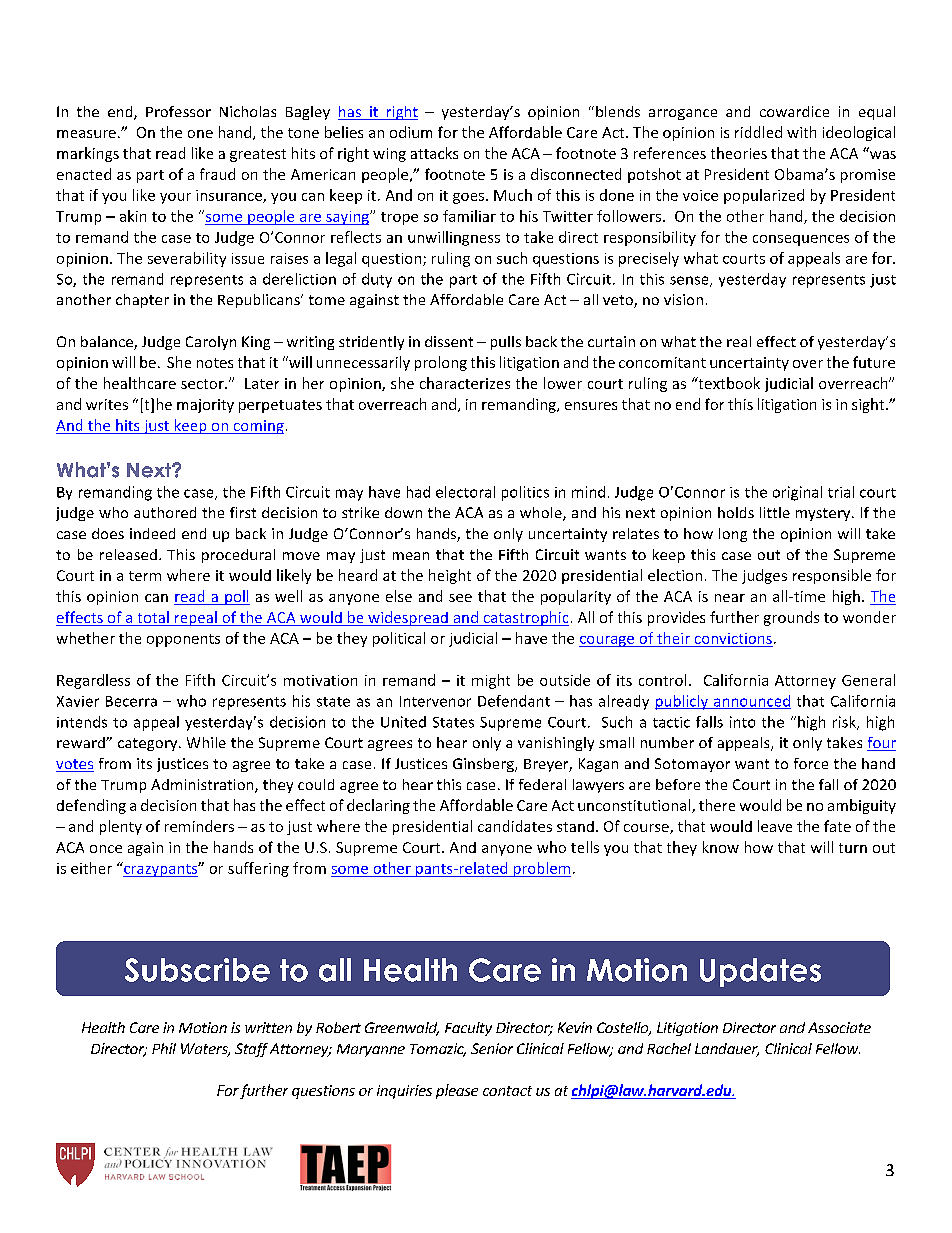  I want to click on original, so click(797, 493).
